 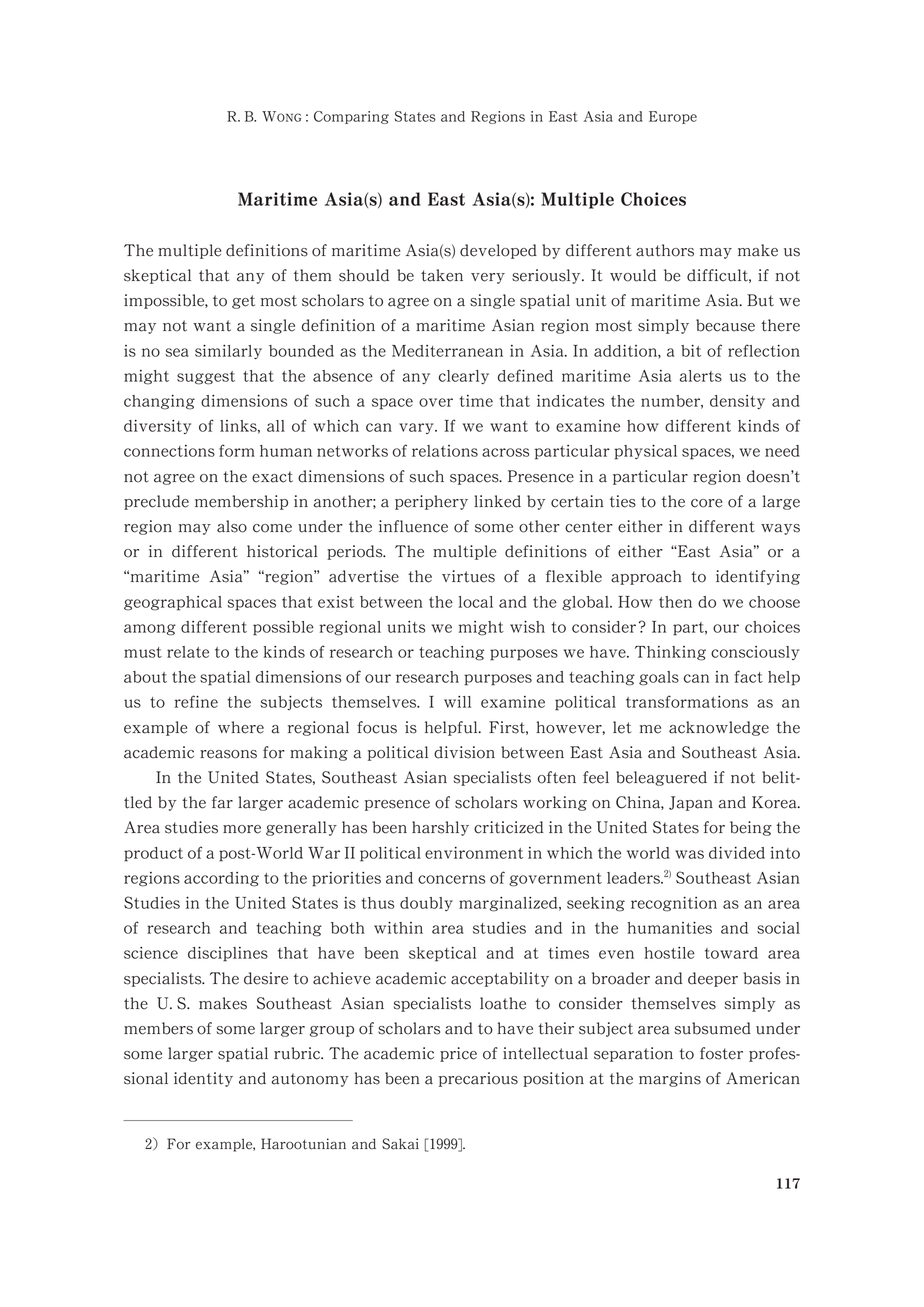 I want to click on because, so click(x=725, y=325).
